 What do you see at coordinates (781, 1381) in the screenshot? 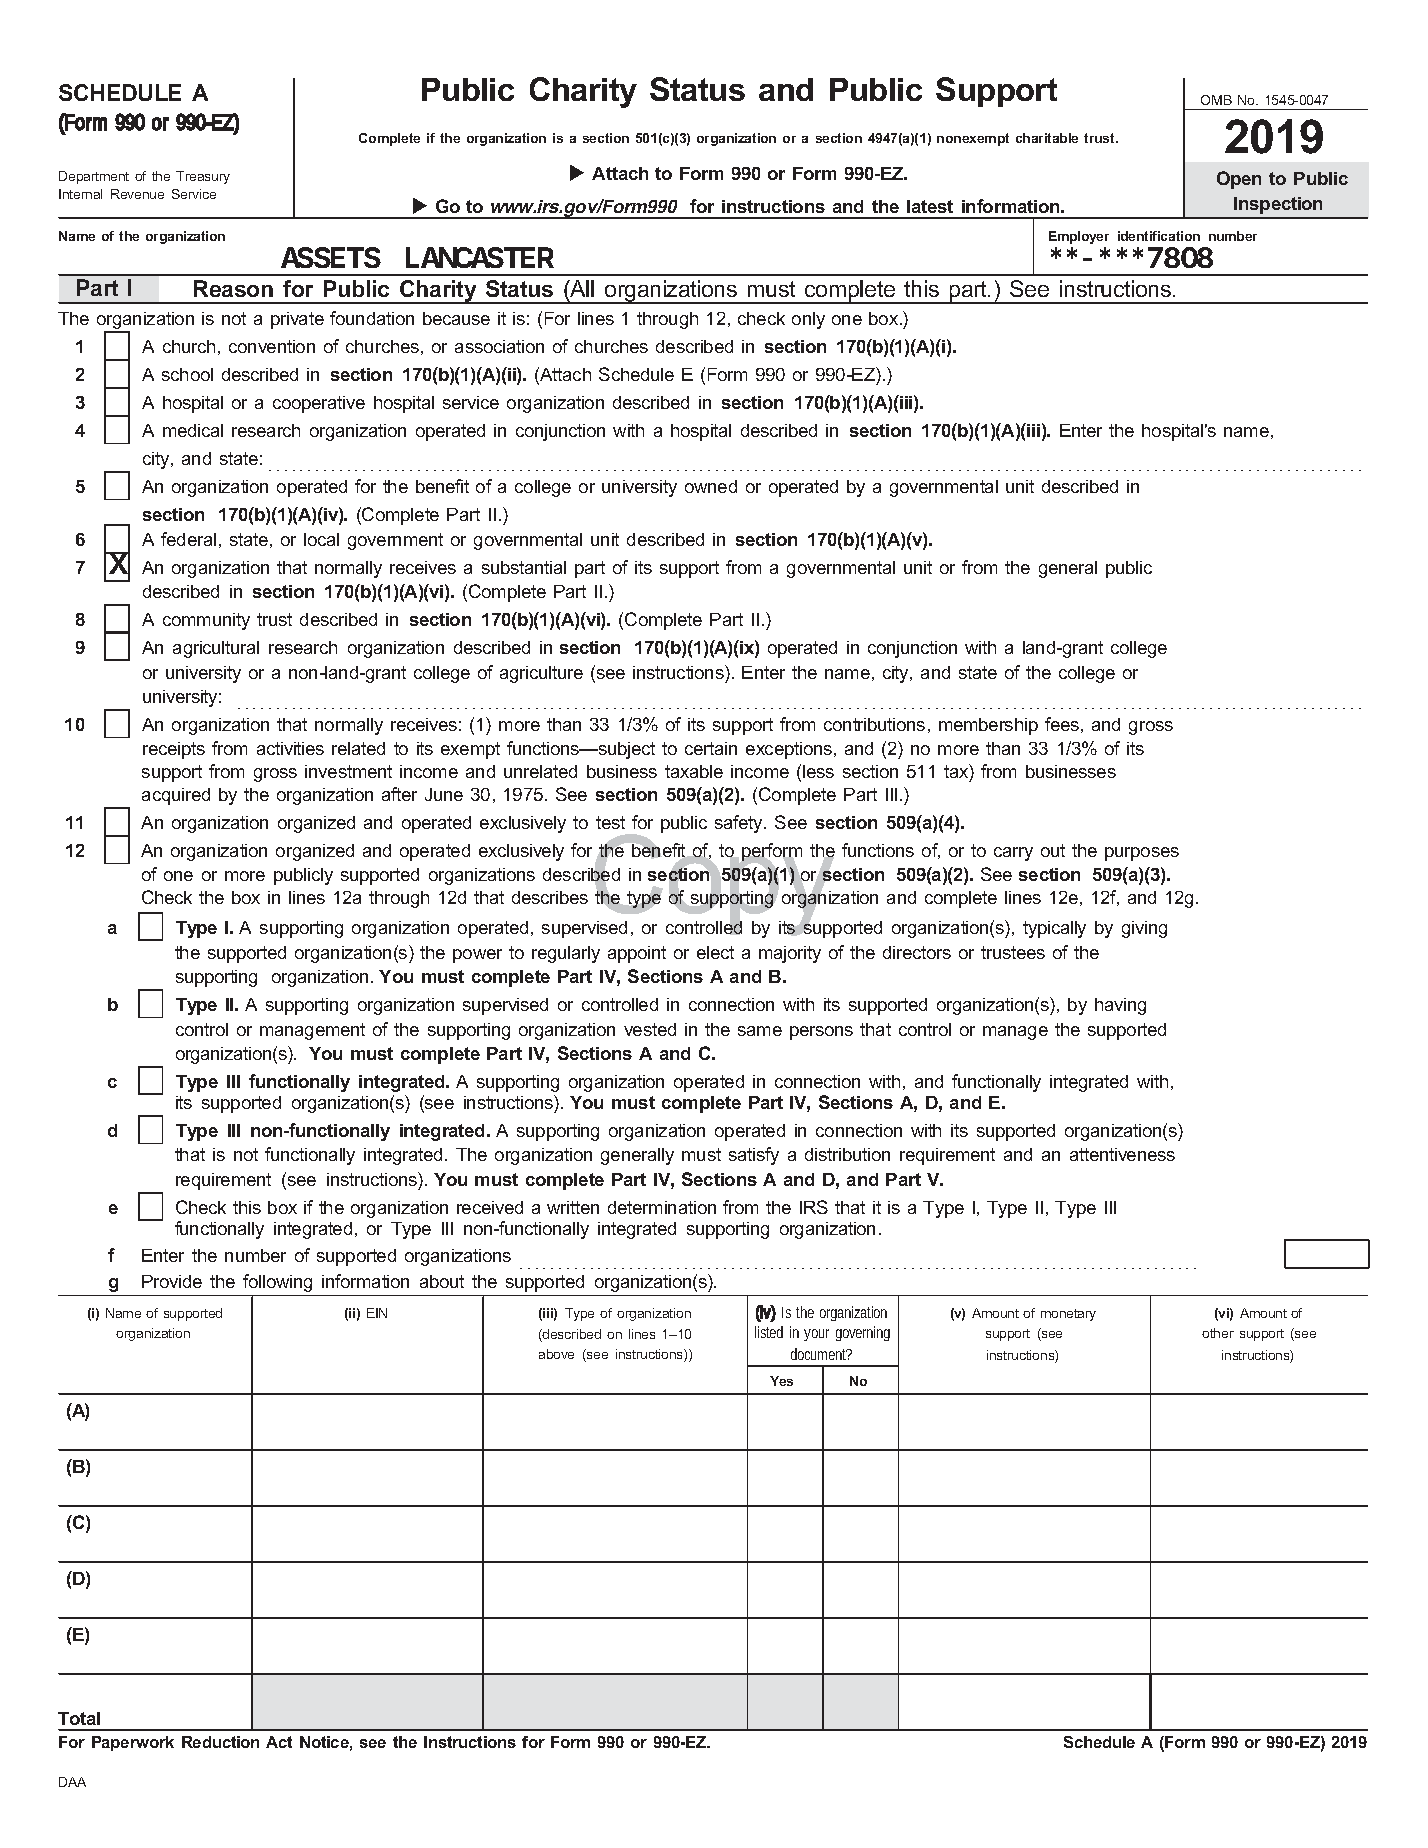
I see `Yes` at bounding box center [781, 1381].
